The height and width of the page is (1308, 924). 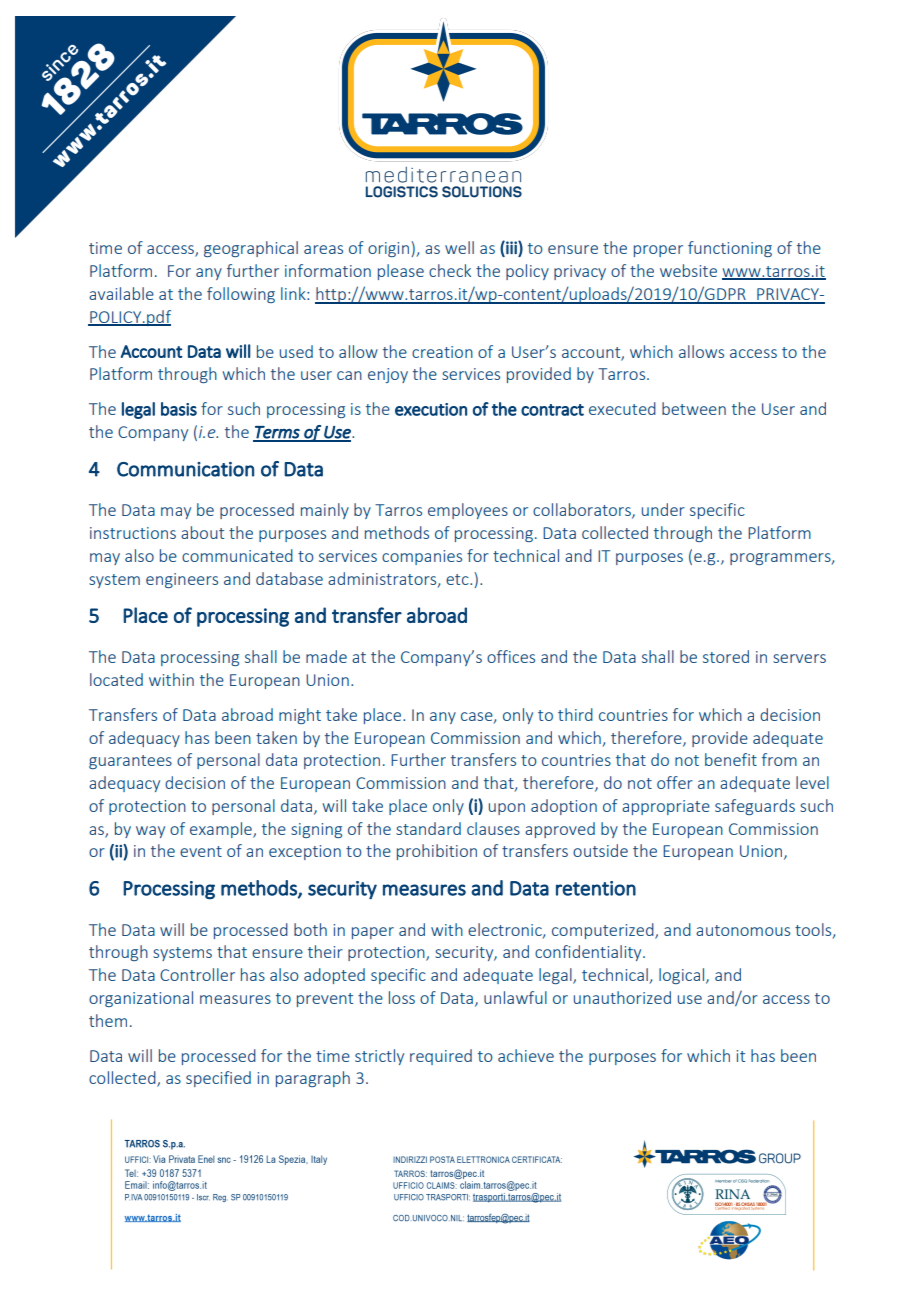 I want to click on following, so click(x=241, y=295).
